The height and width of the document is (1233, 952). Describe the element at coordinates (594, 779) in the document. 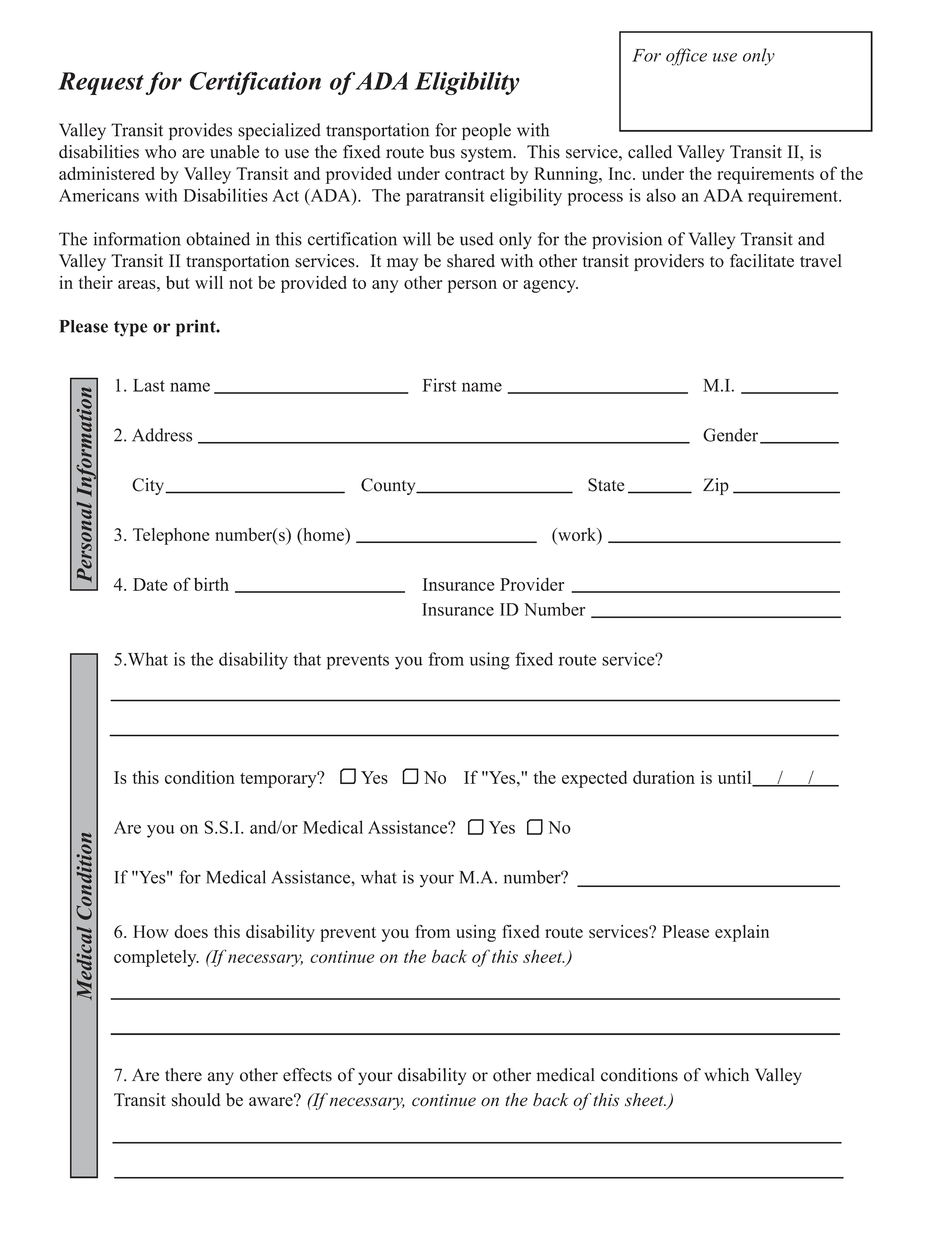

I see `expected` at that location.
